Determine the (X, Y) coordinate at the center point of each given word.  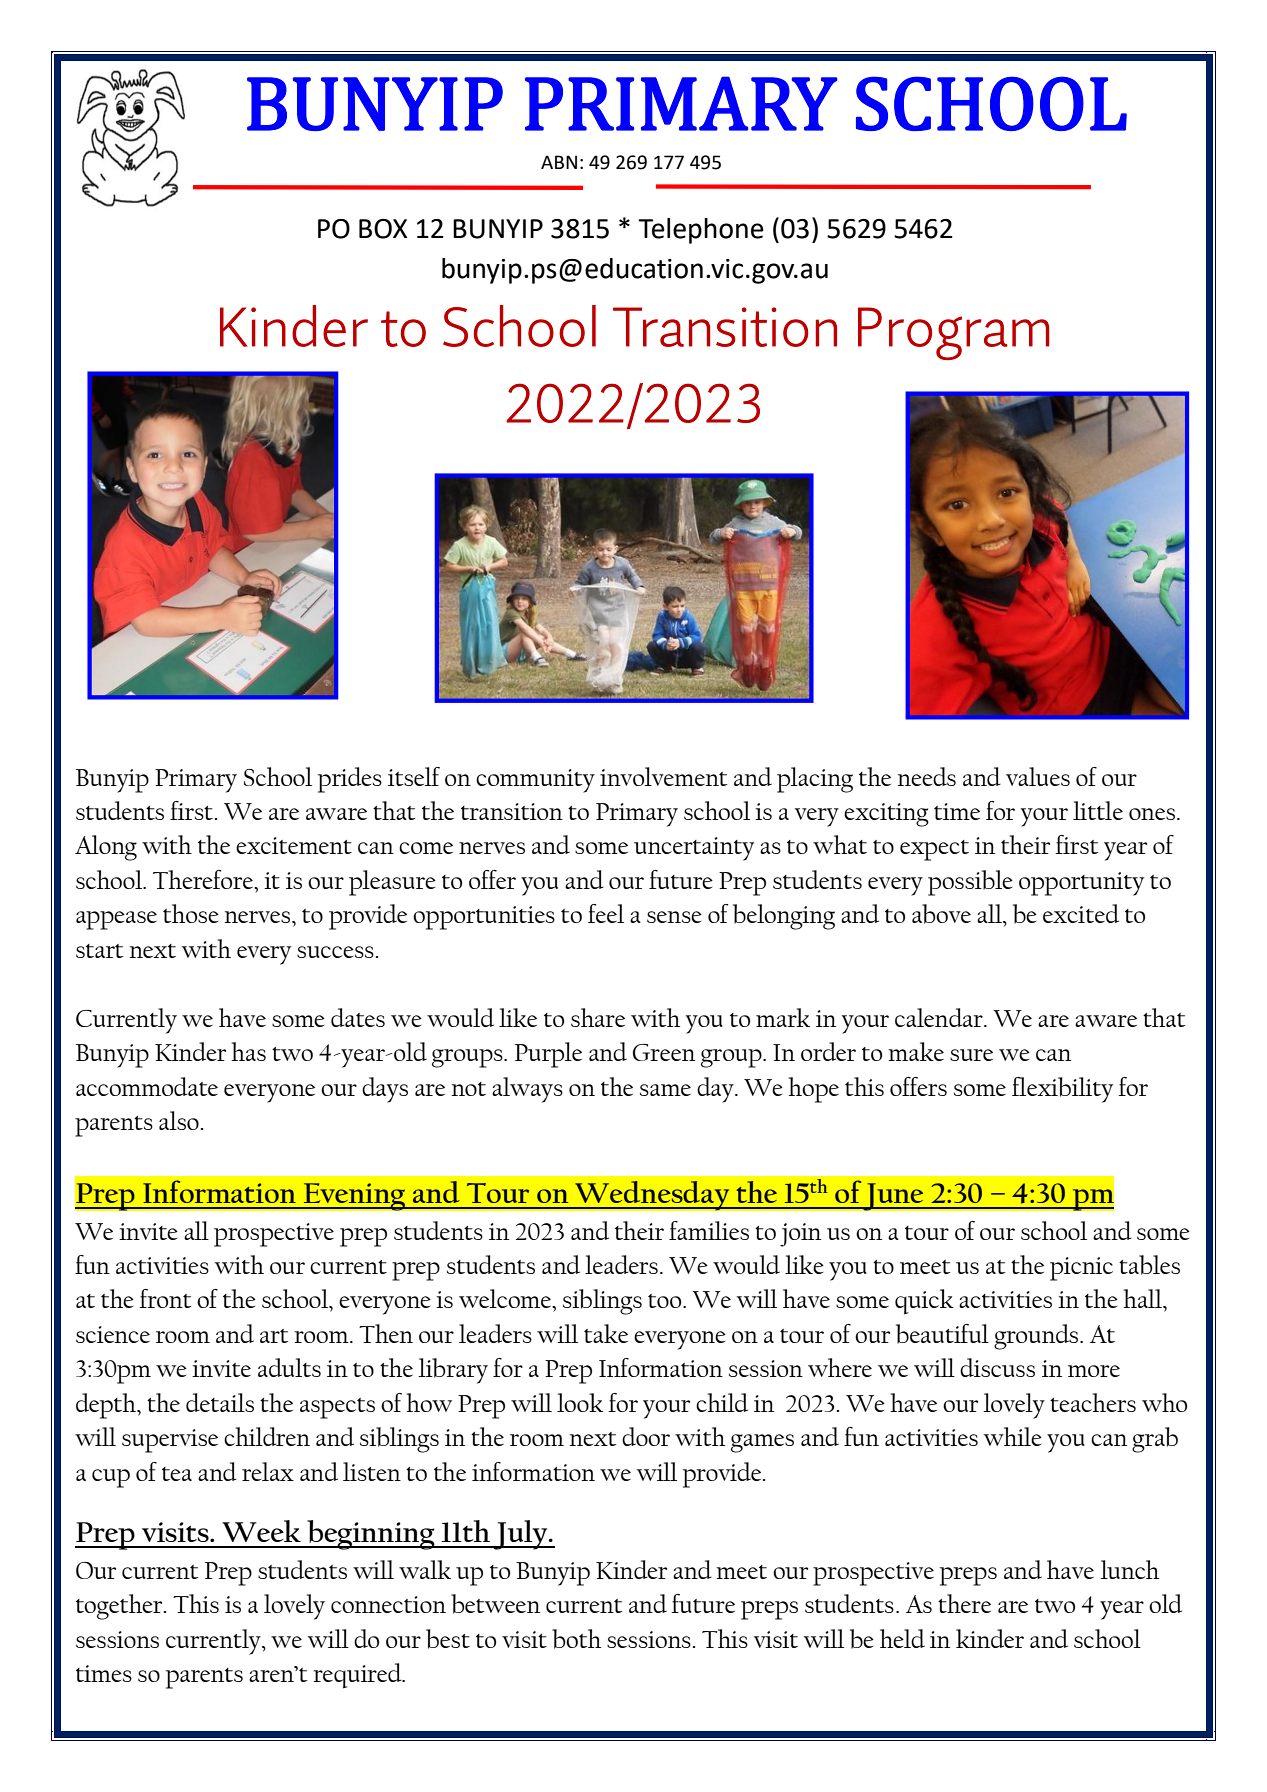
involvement (664, 776)
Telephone (701, 231)
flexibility (1062, 1090)
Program (953, 333)
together (120, 1607)
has (249, 1051)
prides (350, 780)
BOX (383, 229)
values (1038, 776)
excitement (294, 845)
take (606, 1333)
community (535, 781)
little (1098, 810)
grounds (1037, 1337)
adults (289, 1367)
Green (664, 1052)
